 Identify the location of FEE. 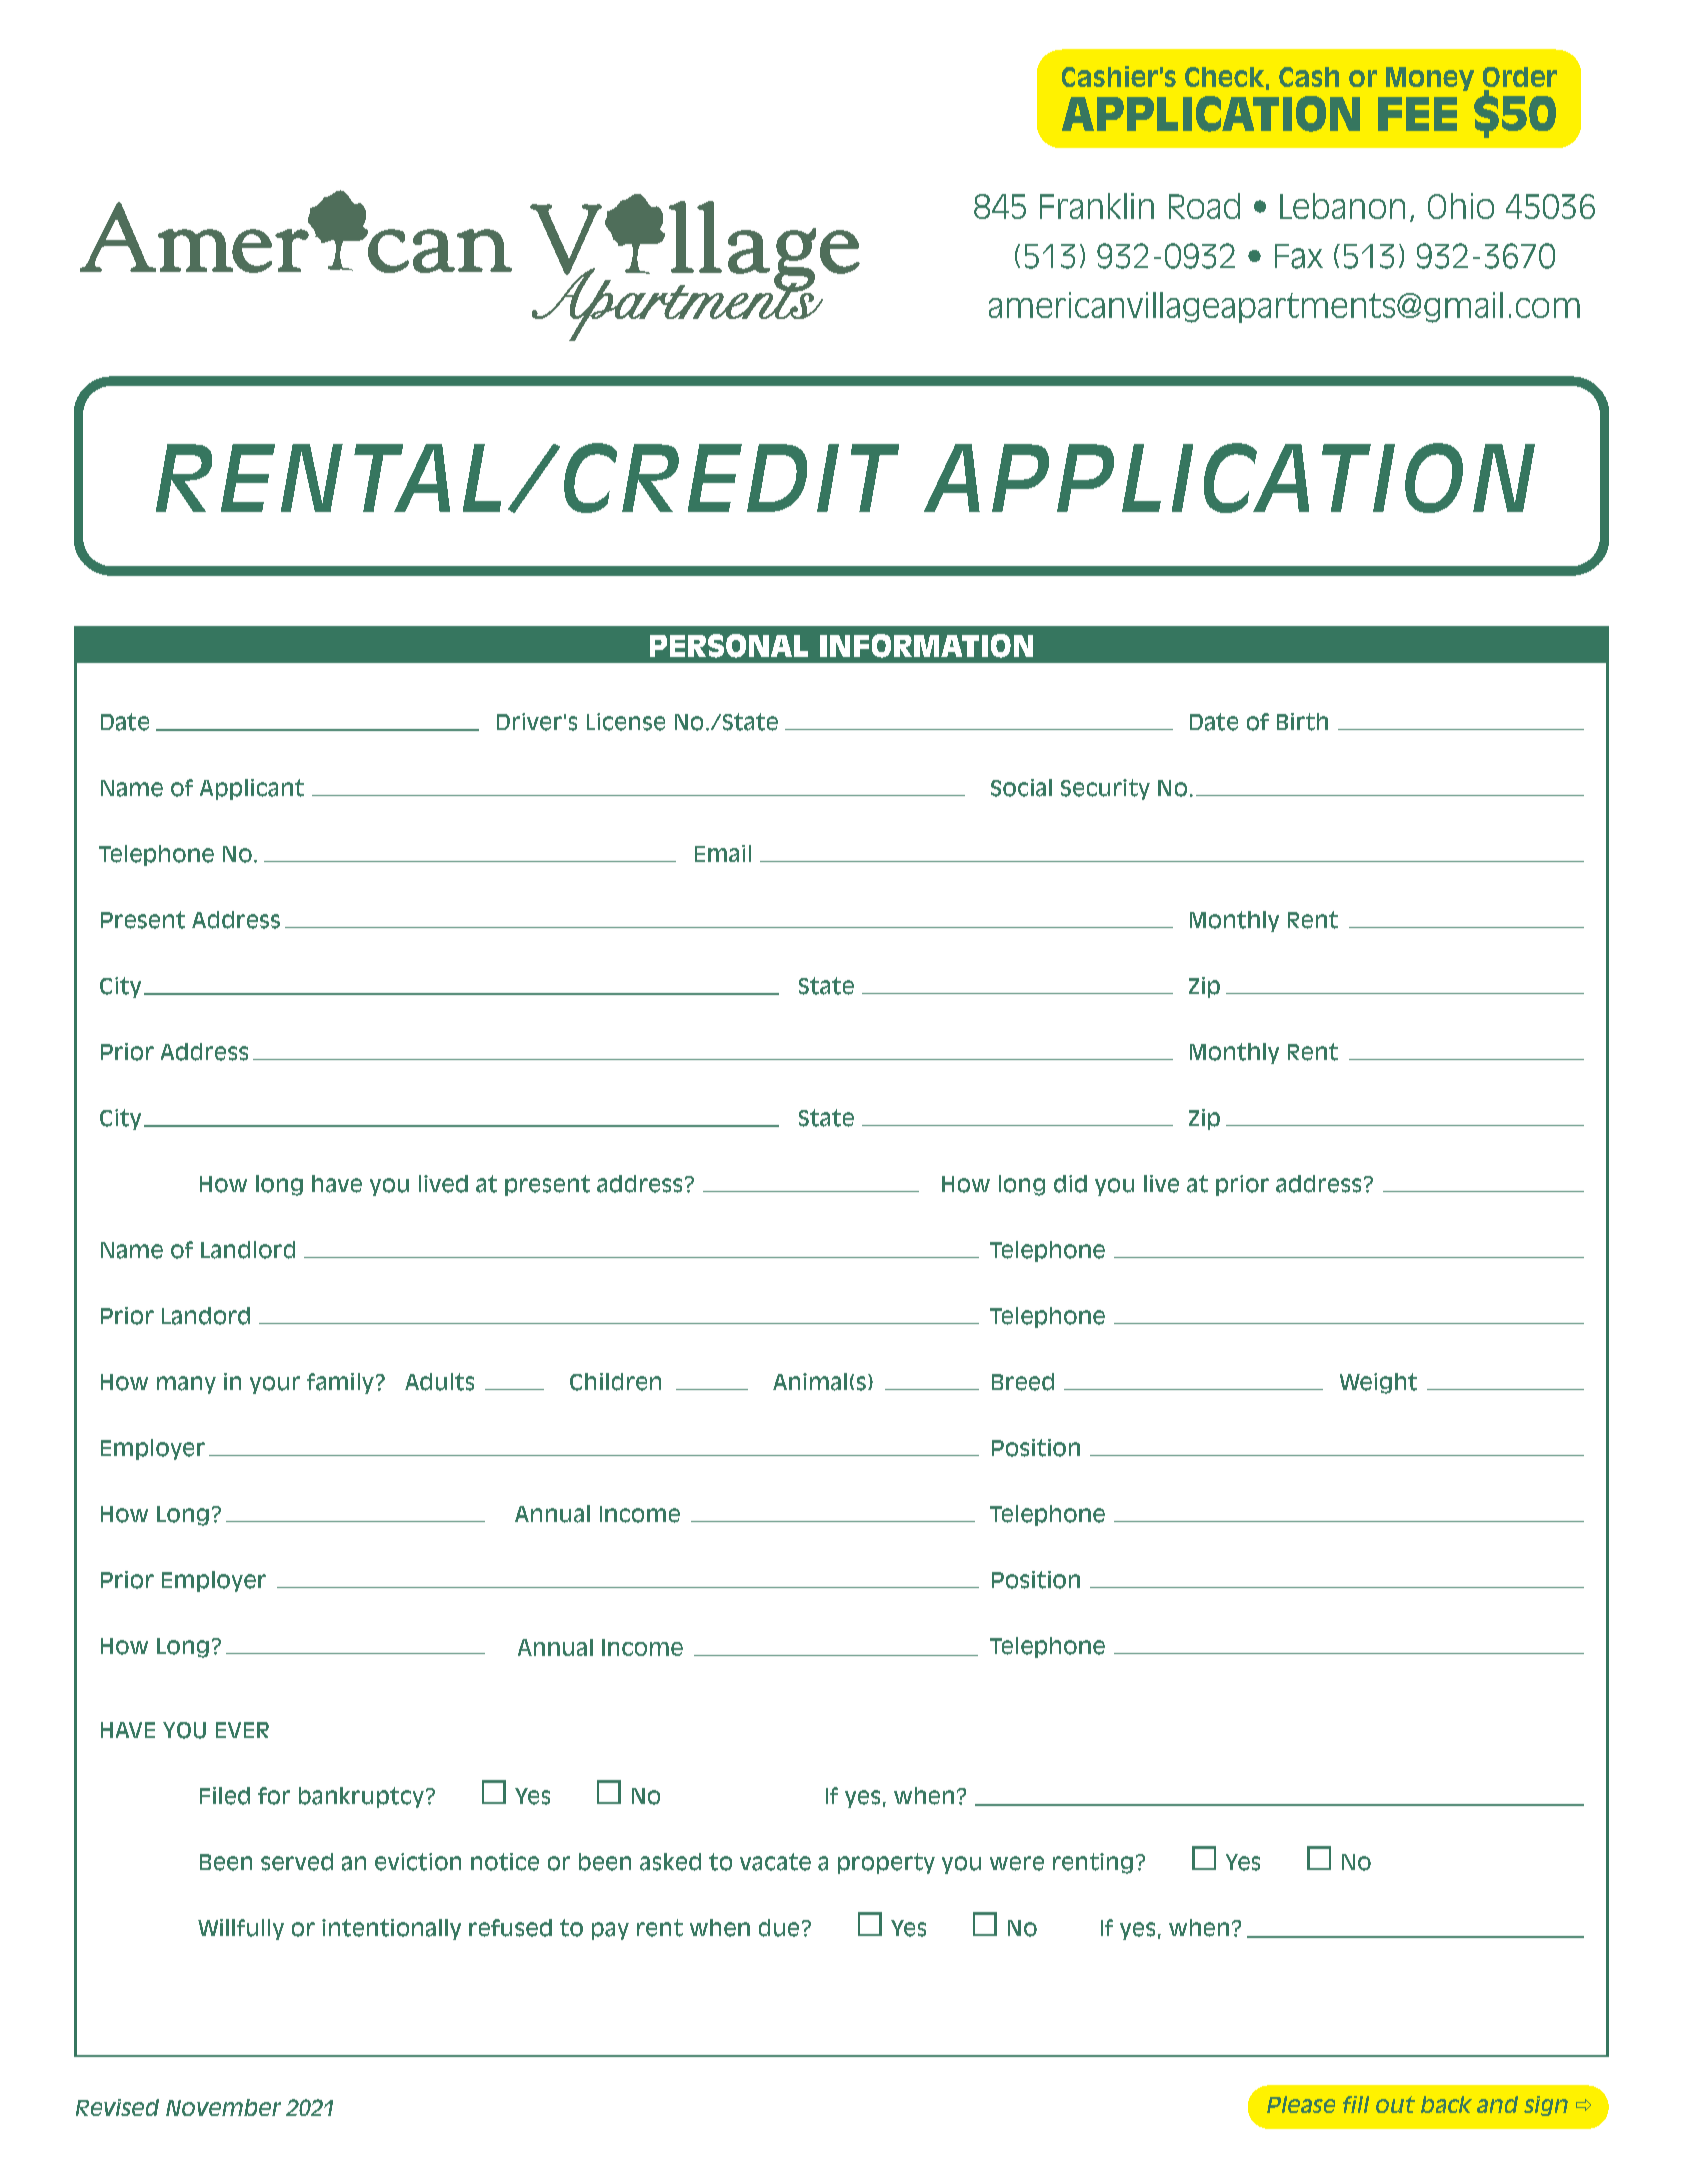
(1417, 114).
